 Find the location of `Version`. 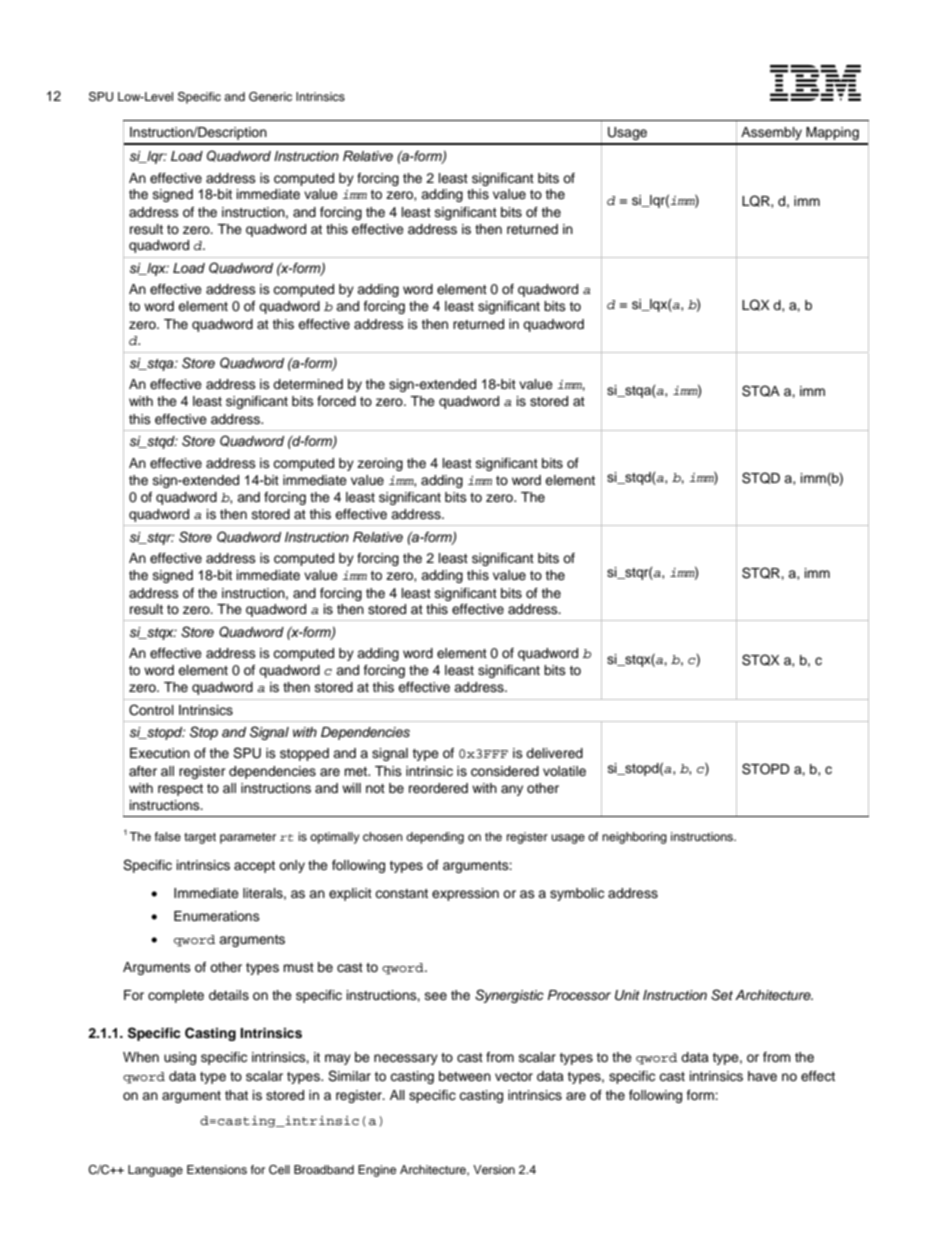

Version is located at coordinates (494, 1169).
